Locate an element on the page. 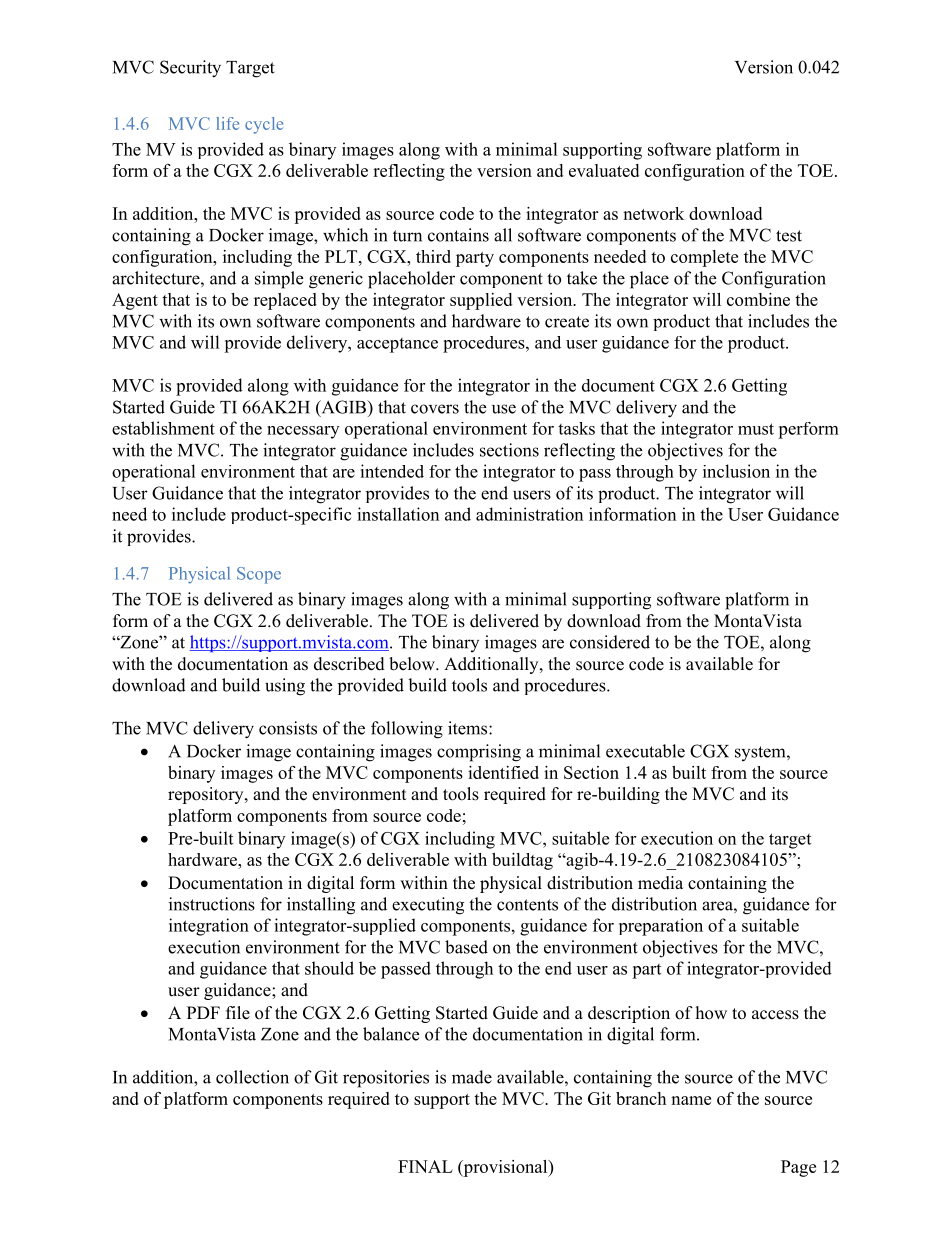  inclusion is located at coordinates (736, 471).
